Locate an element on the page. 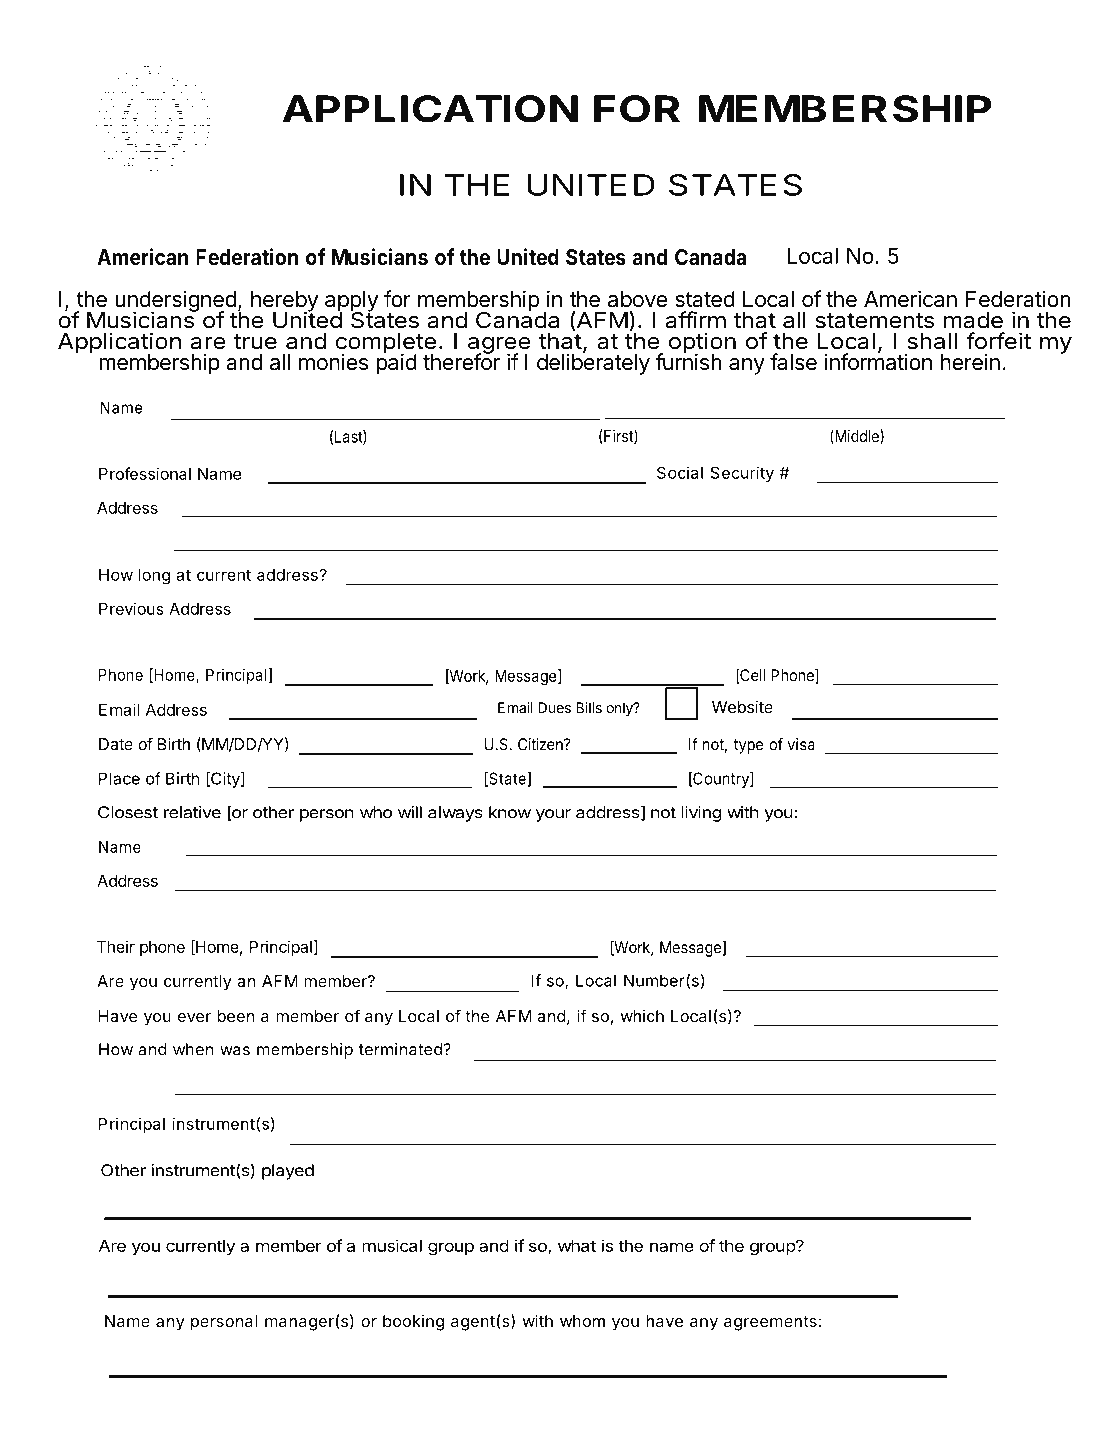  living is located at coordinates (701, 814).
